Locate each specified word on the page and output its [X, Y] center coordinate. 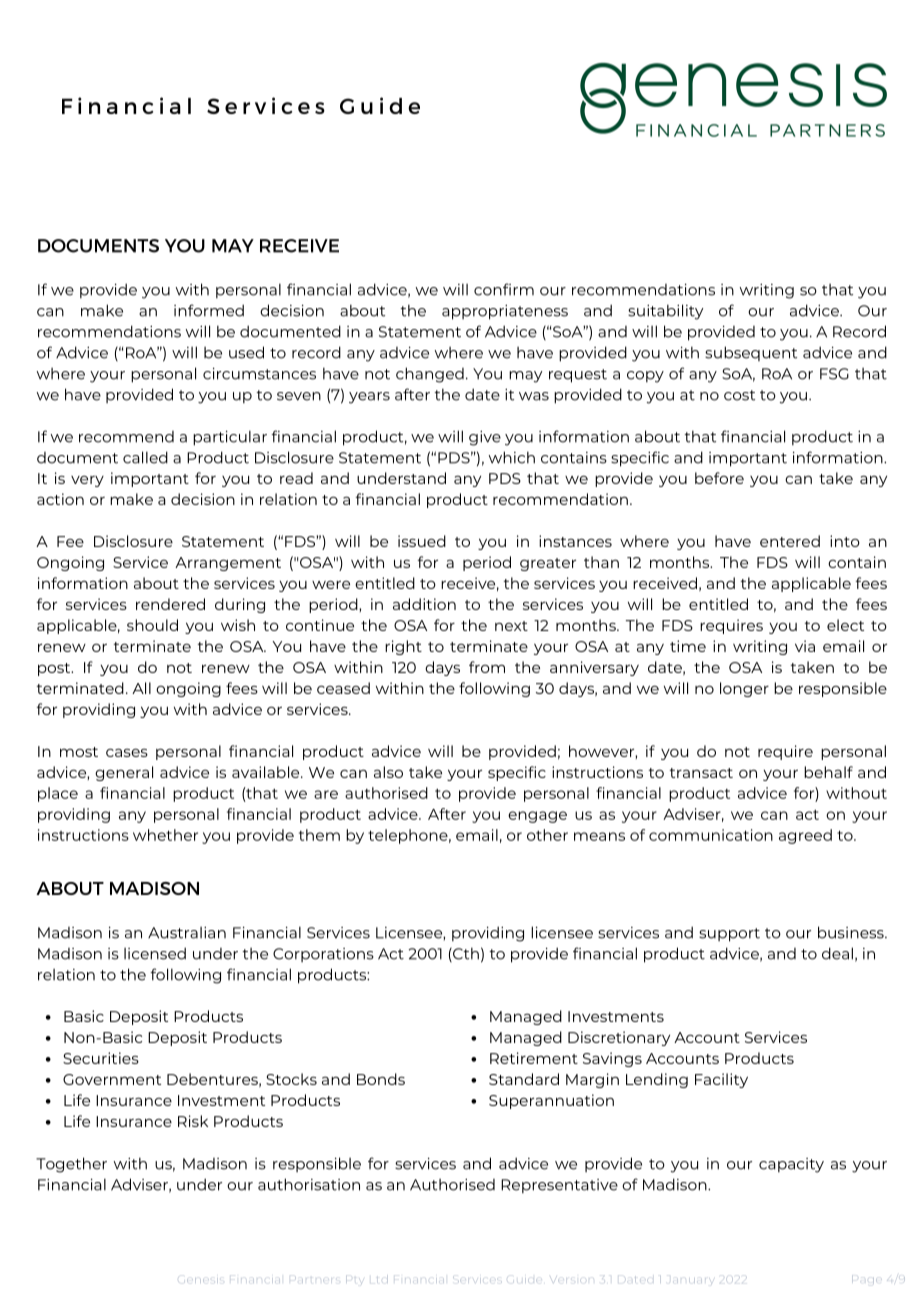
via [805, 646]
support [729, 935]
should [152, 625]
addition [424, 604]
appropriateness [505, 312]
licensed [155, 953]
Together [71, 1165]
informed [209, 310]
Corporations [323, 955]
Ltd [377, 1277]
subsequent [751, 353]
